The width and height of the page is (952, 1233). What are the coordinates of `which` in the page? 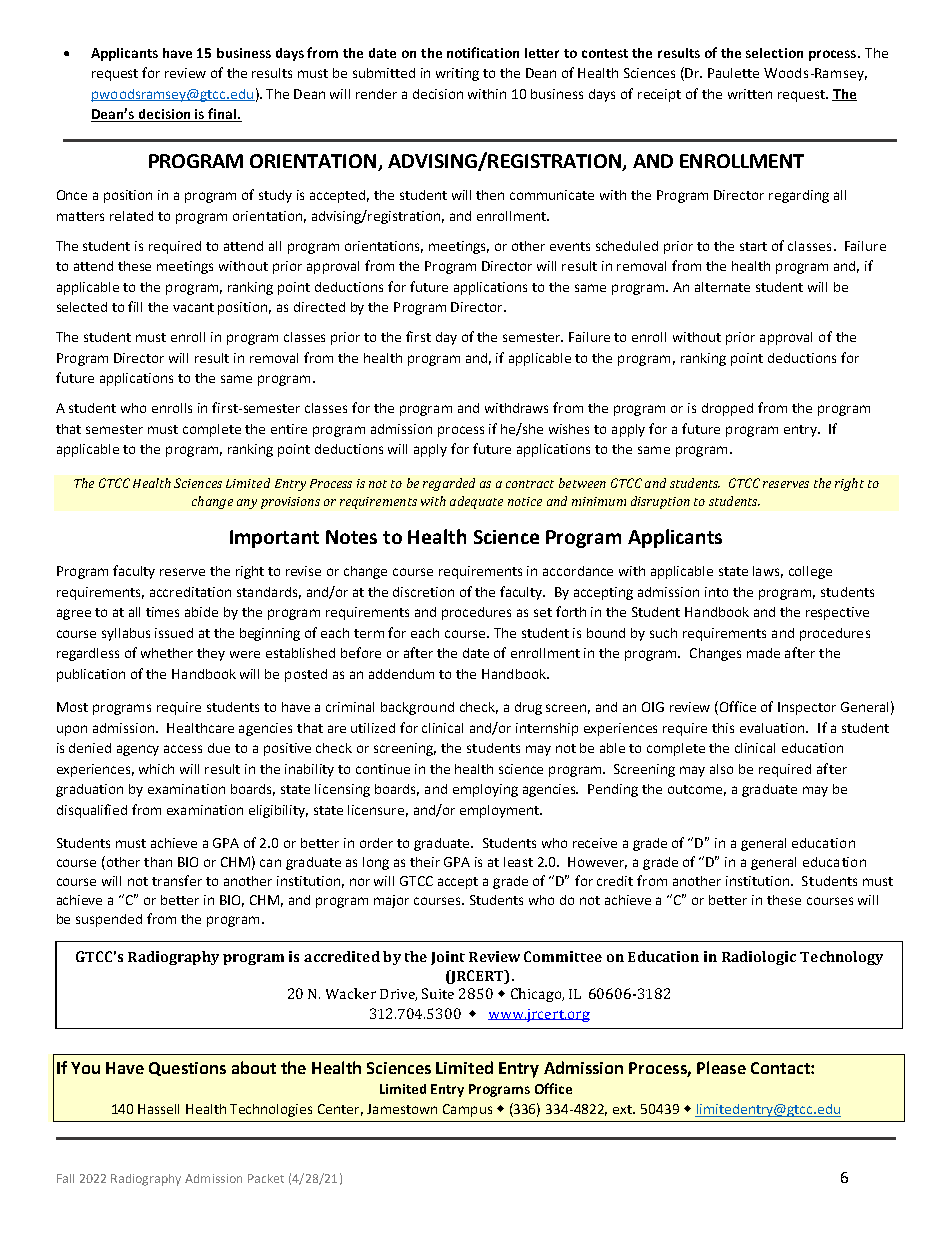 It's located at (156, 769).
